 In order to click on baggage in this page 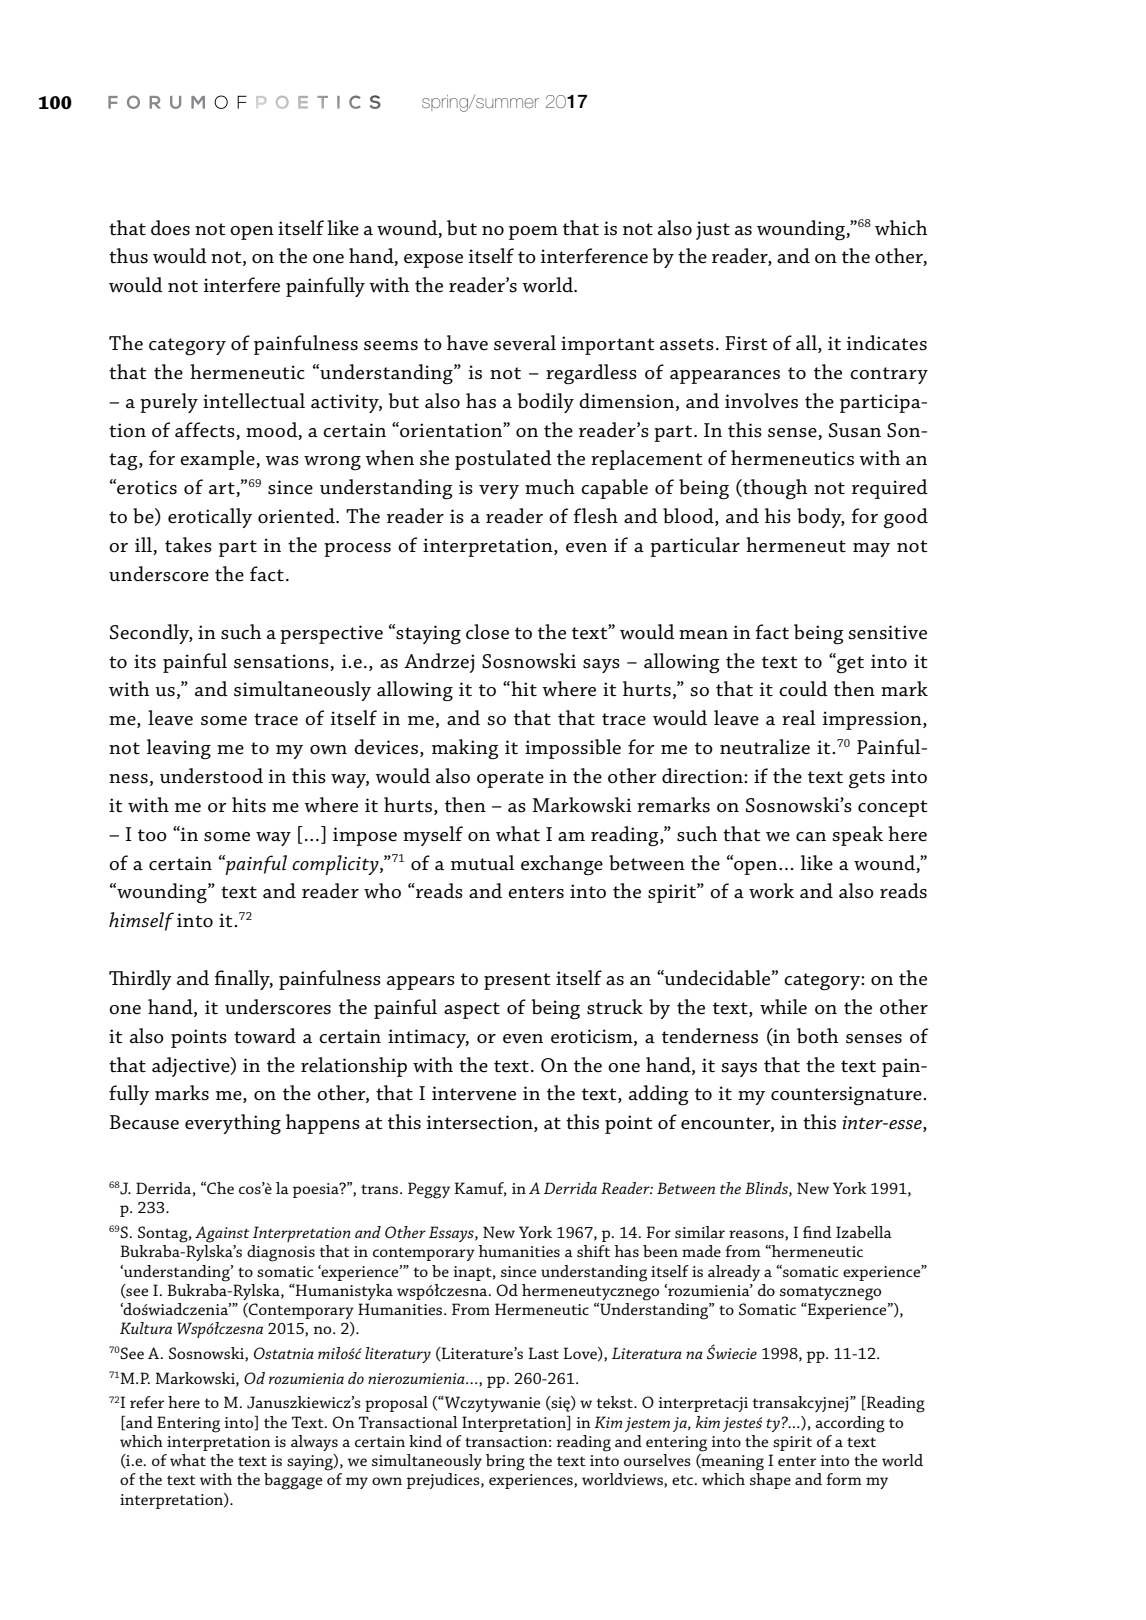, I will do `click(293, 1481)`.
